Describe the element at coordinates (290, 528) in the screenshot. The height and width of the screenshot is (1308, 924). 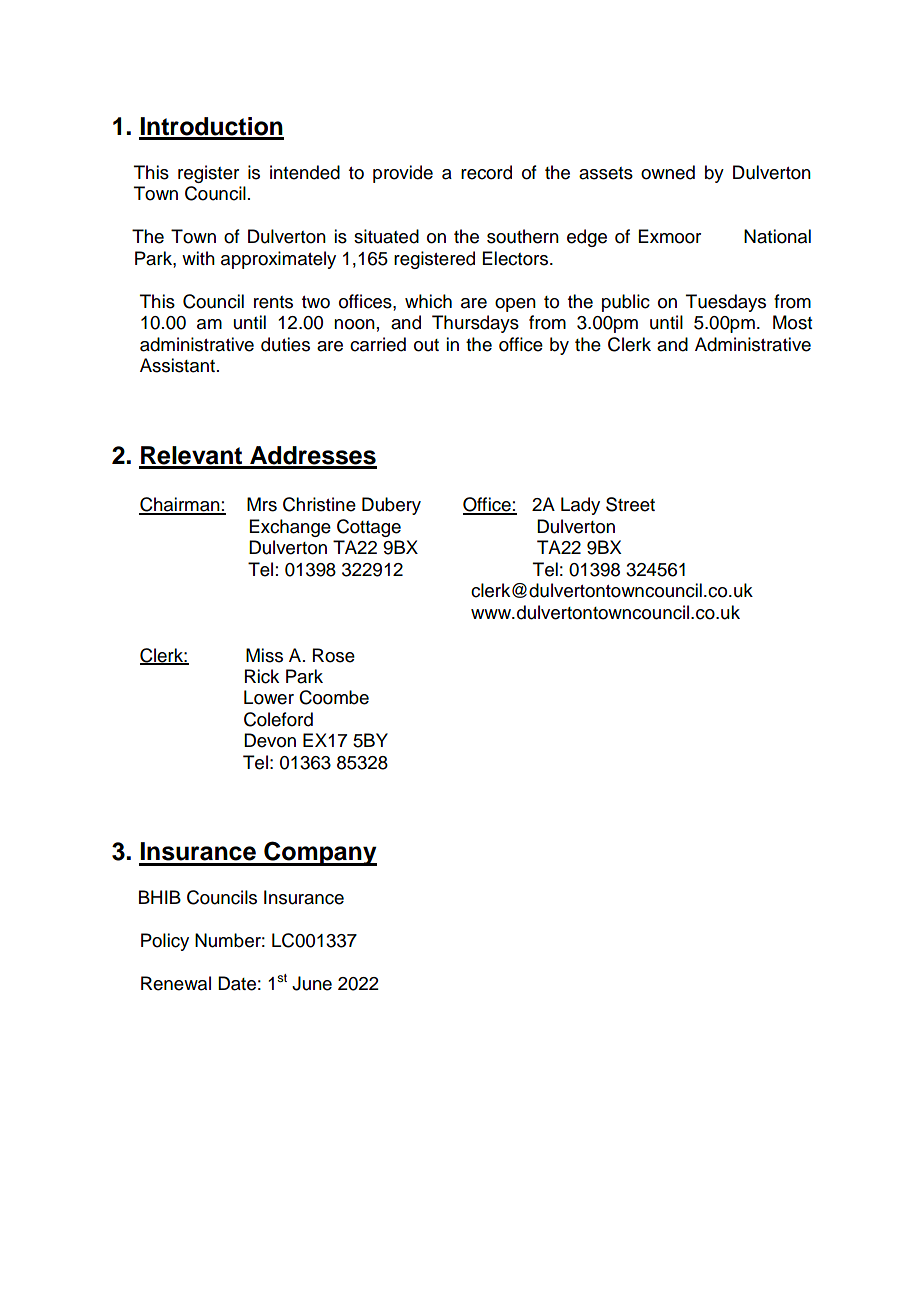
I see `Exchange` at that location.
